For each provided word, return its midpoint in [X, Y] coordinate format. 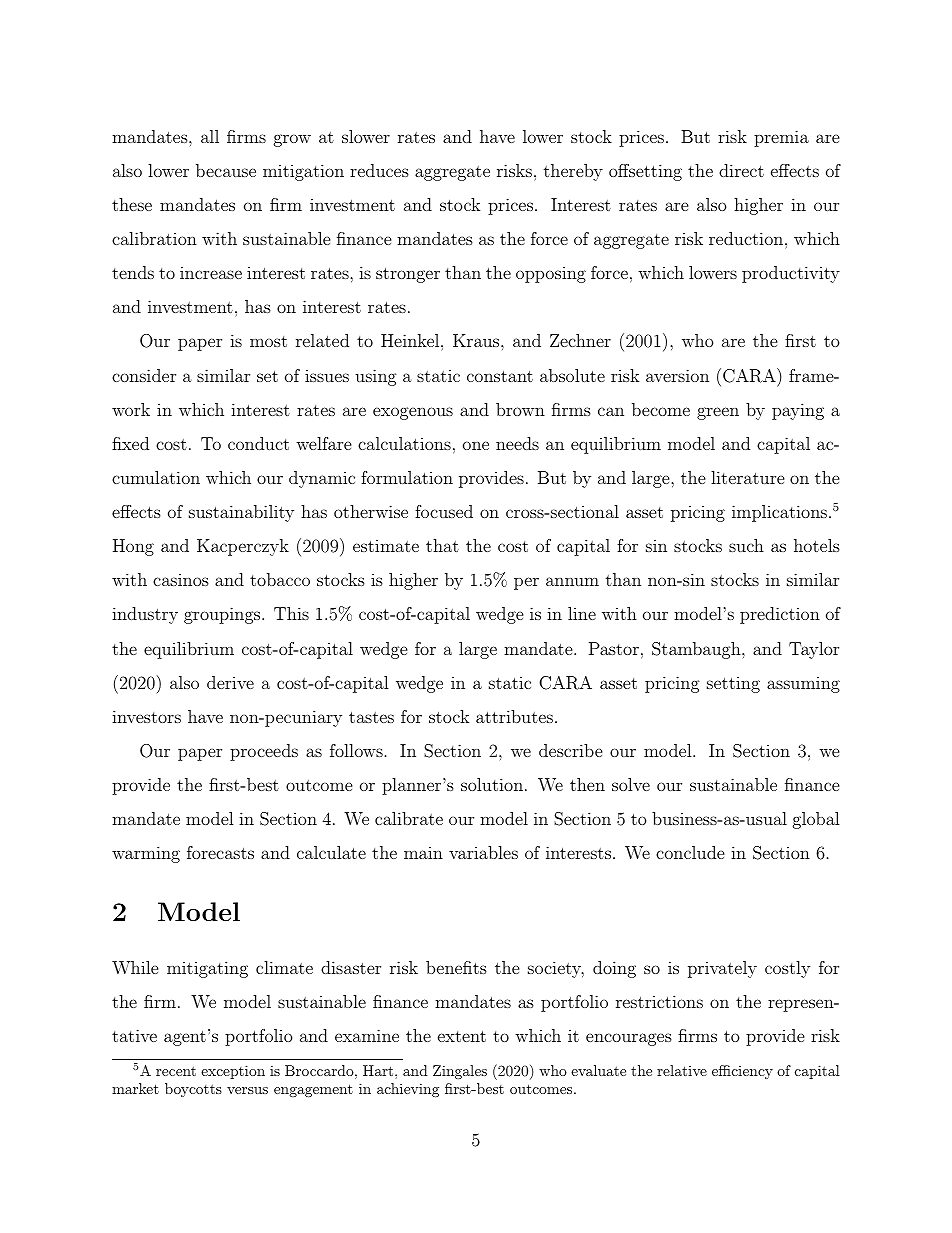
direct [741, 170]
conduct [258, 443]
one [476, 445]
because [226, 170]
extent [462, 1036]
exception [233, 1072]
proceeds [264, 752]
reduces [379, 170]
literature [748, 477]
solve [631, 784]
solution [492, 784]
